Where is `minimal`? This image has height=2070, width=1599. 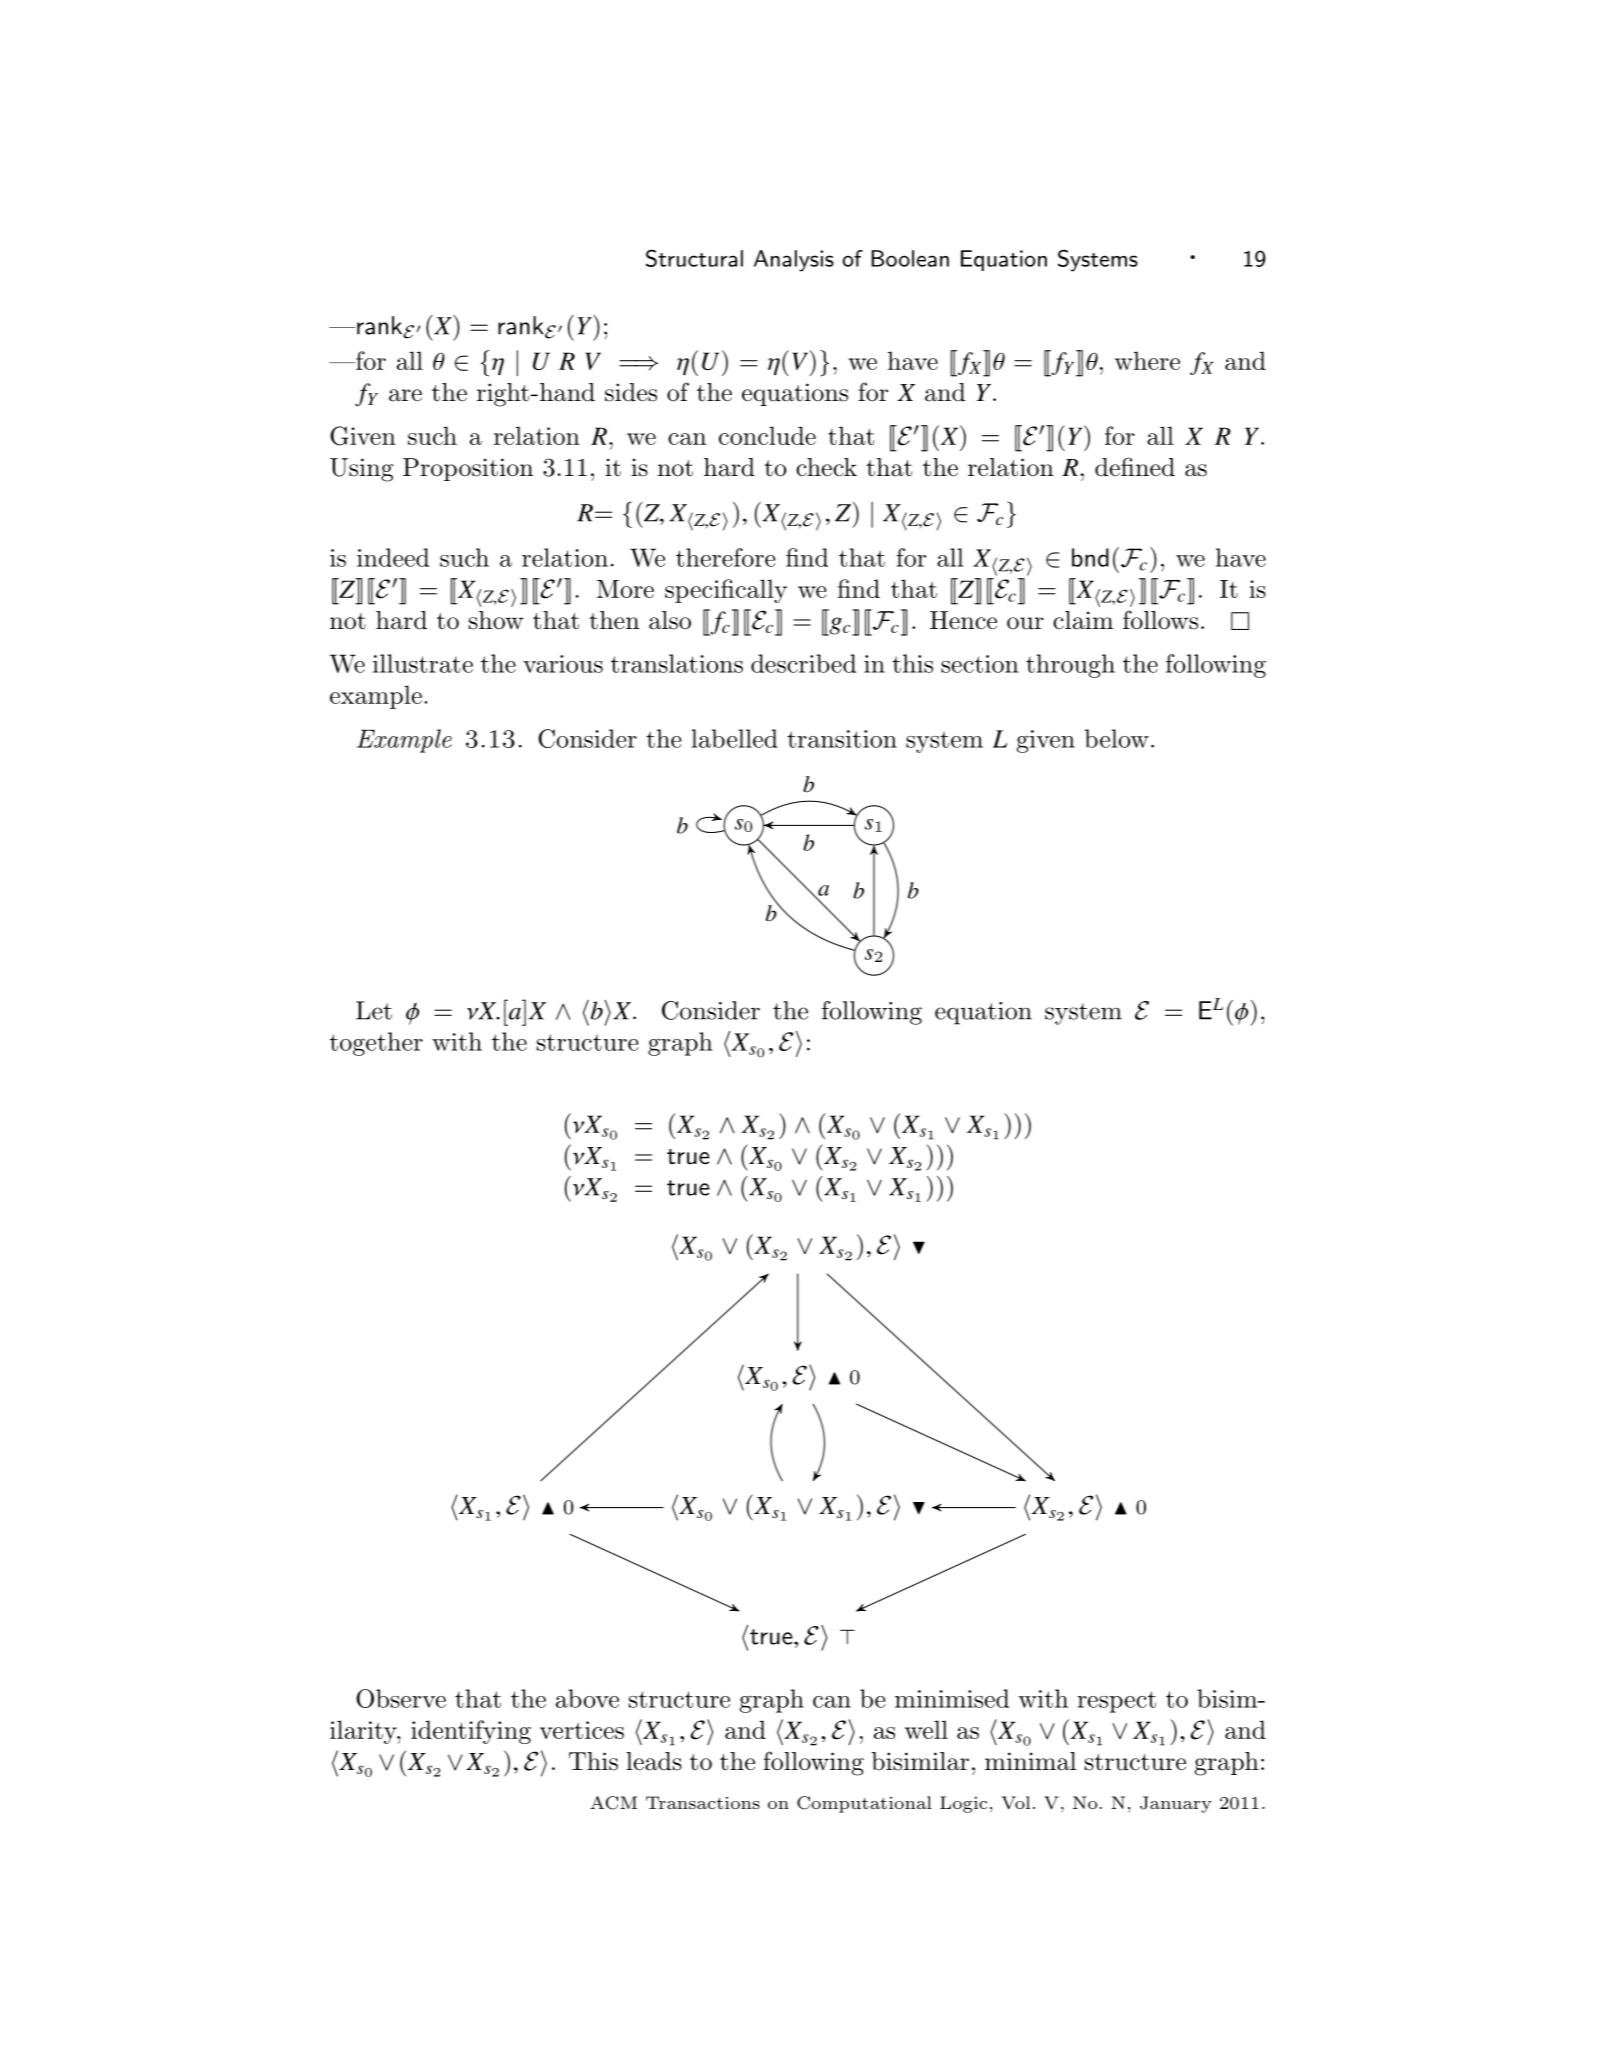
minimal is located at coordinates (1030, 1761).
